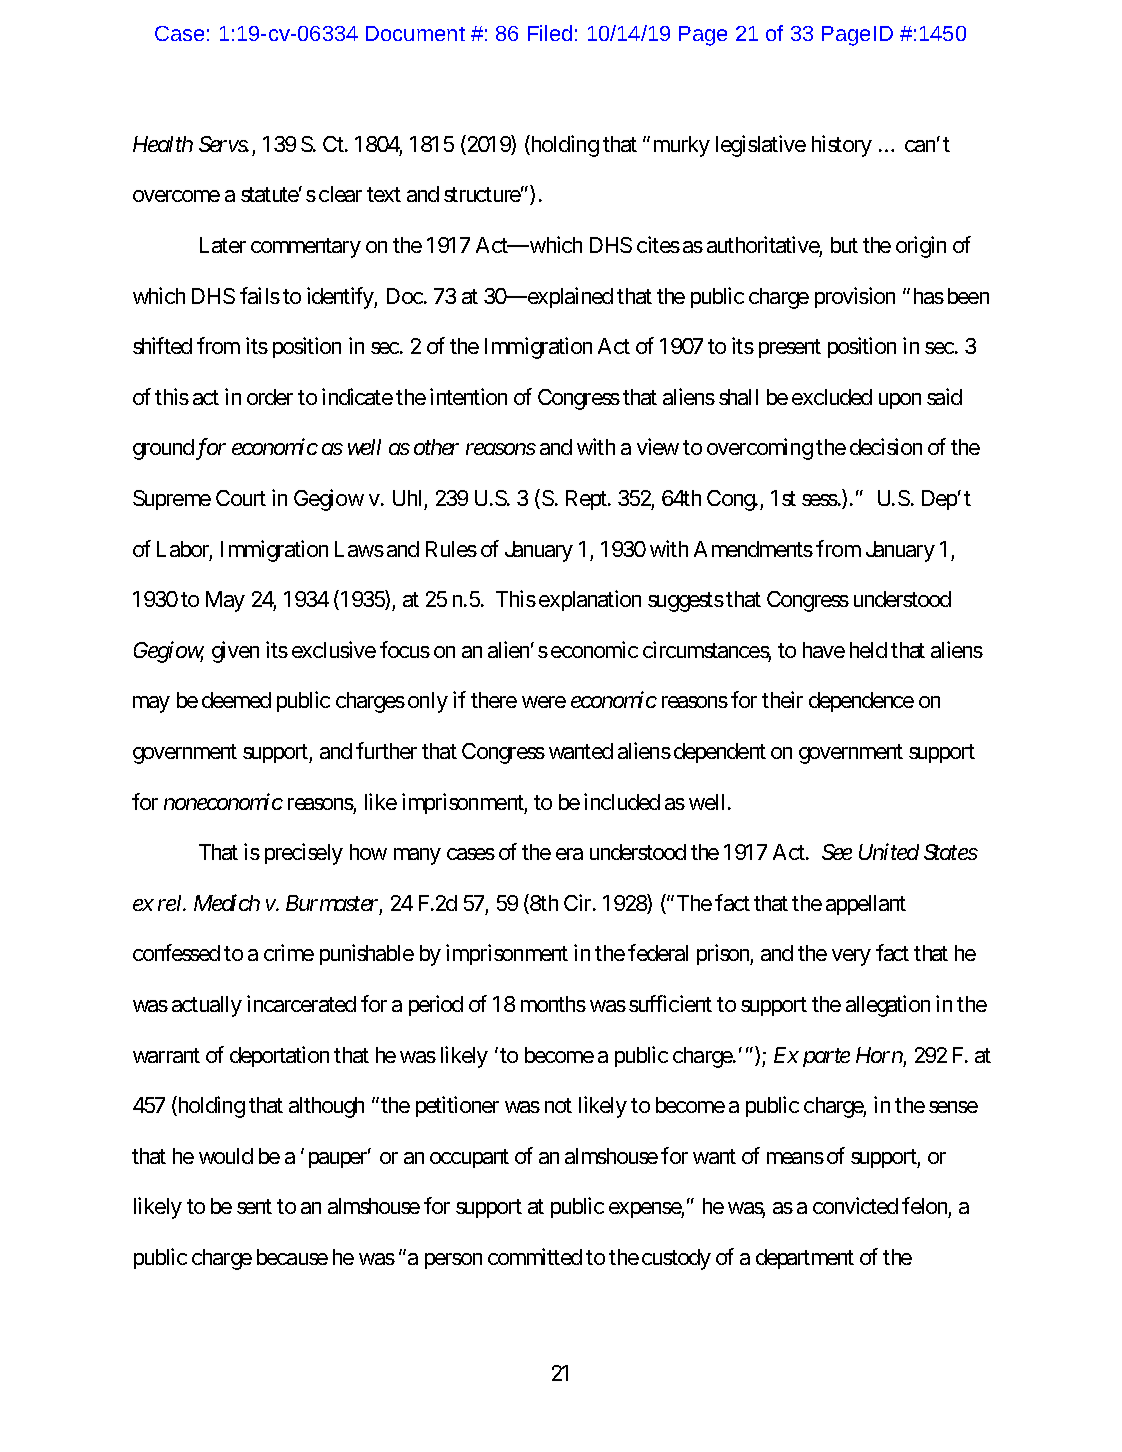 This page has width=1122, height=1452. What do you see at coordinates (235, 652) in the page?
I see `given` at bounding box center [235, 652].
